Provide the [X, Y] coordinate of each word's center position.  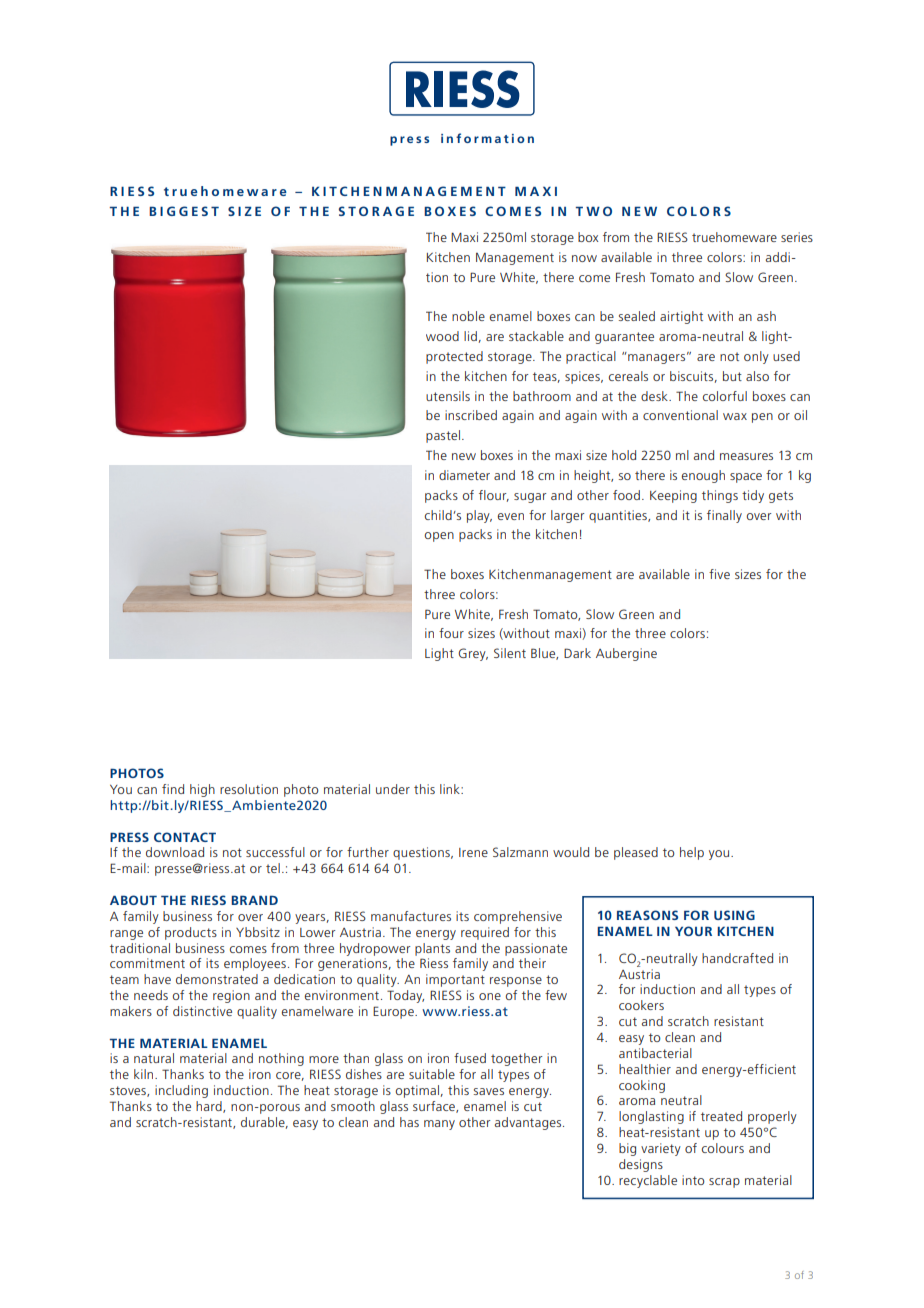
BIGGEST [184, 211]
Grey [473, 654]
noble [468, 316]
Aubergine [626, 654]
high [202, 790]
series [797, 237]
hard [210, 1107]
